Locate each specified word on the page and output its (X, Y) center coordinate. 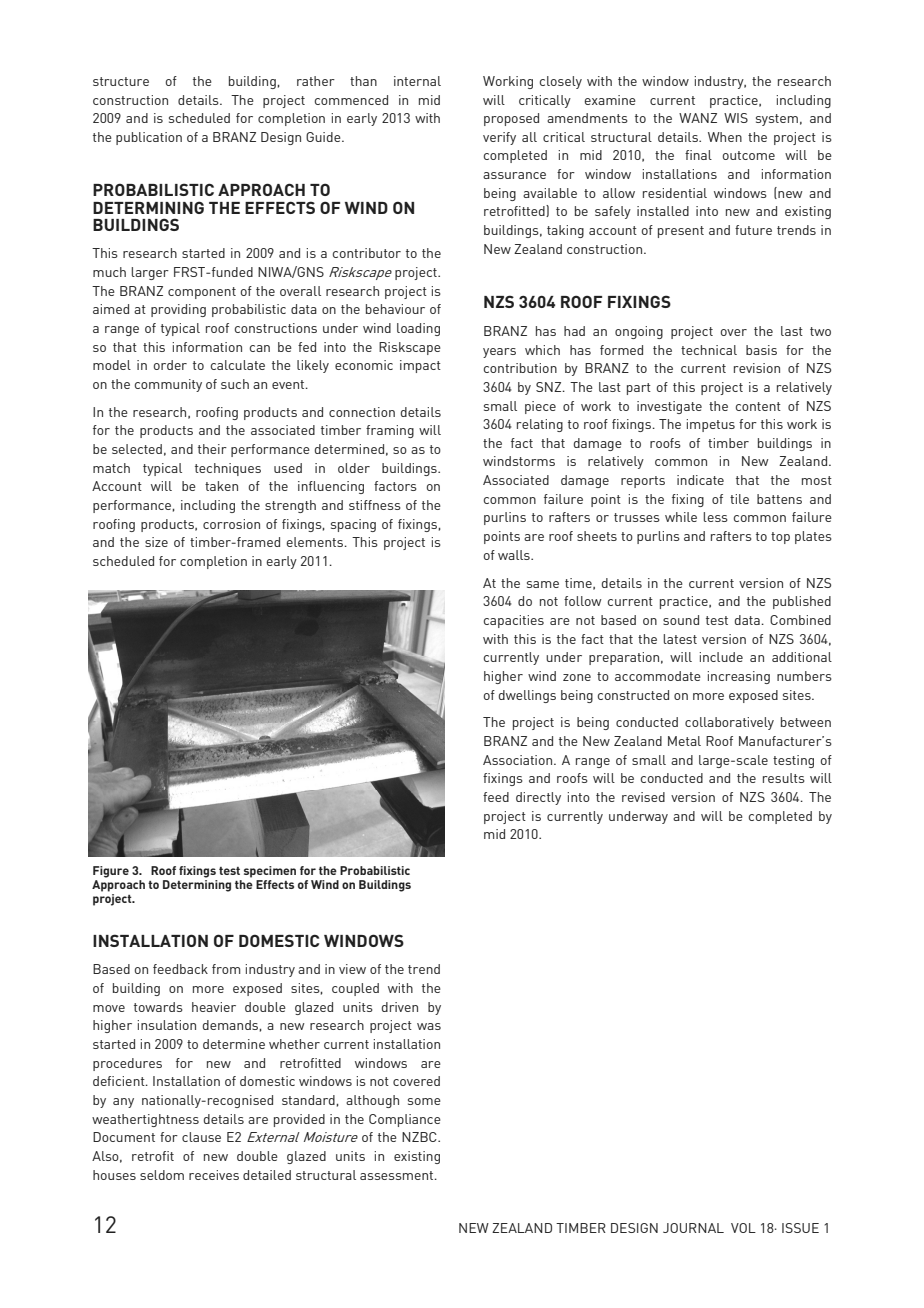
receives (214, 1175)
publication (149, 138)
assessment (398, 1175)
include (721, 657)
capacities (513, 621)
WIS (736, 118)
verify (499, 138)
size (156, 542)
